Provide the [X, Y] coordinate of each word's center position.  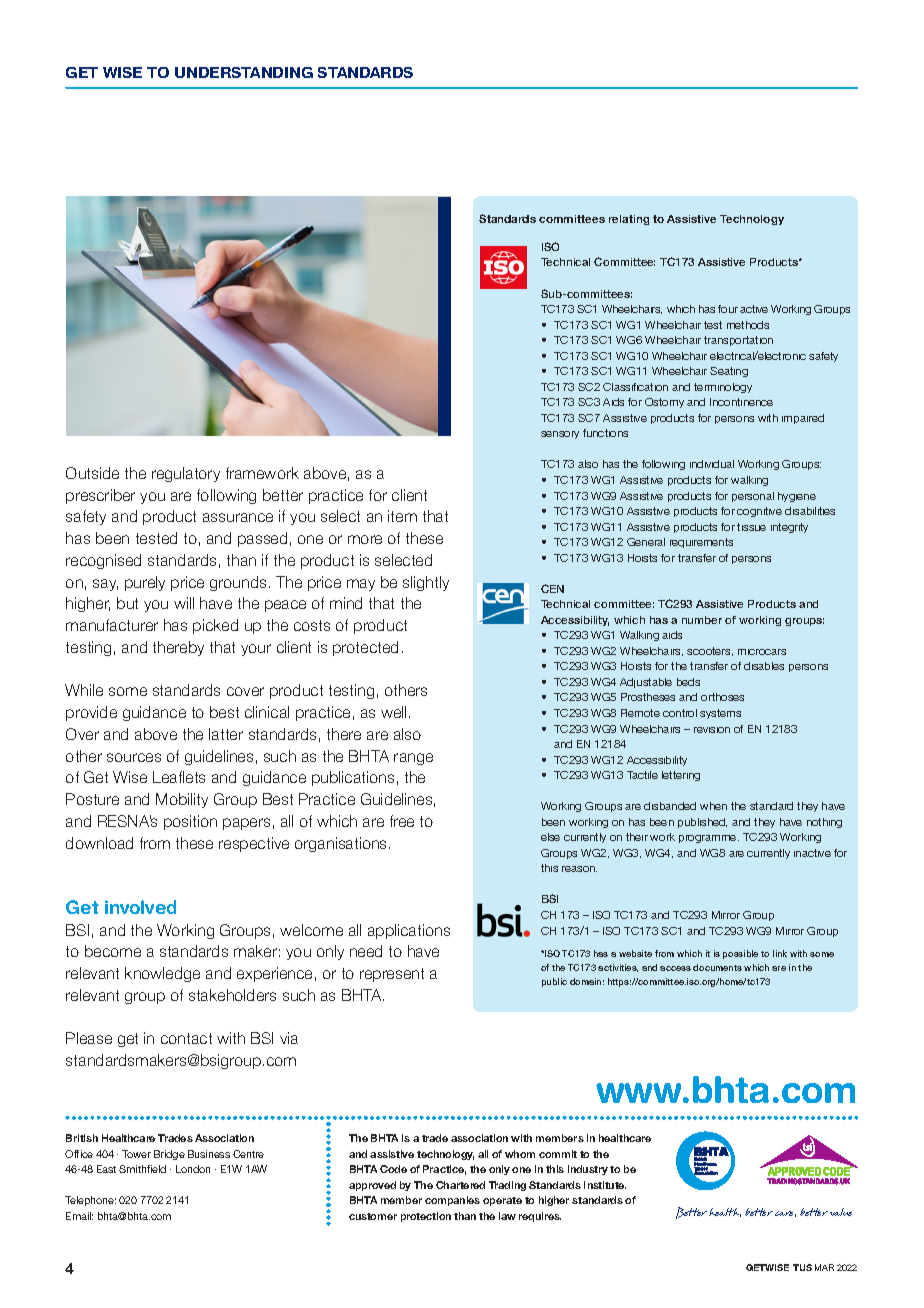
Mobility [182, 800]
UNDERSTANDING [244, 72]
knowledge [162, 974]
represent [392, 975]
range [413, 759]
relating [629, 220]
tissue [751, 527]
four [728, 309]
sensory [560, 435]
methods [748, 325]
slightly [426, 583]
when [713, 806]
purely [145, 583]
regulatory [186, 474]
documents [717, 967]
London [193, 1169]
